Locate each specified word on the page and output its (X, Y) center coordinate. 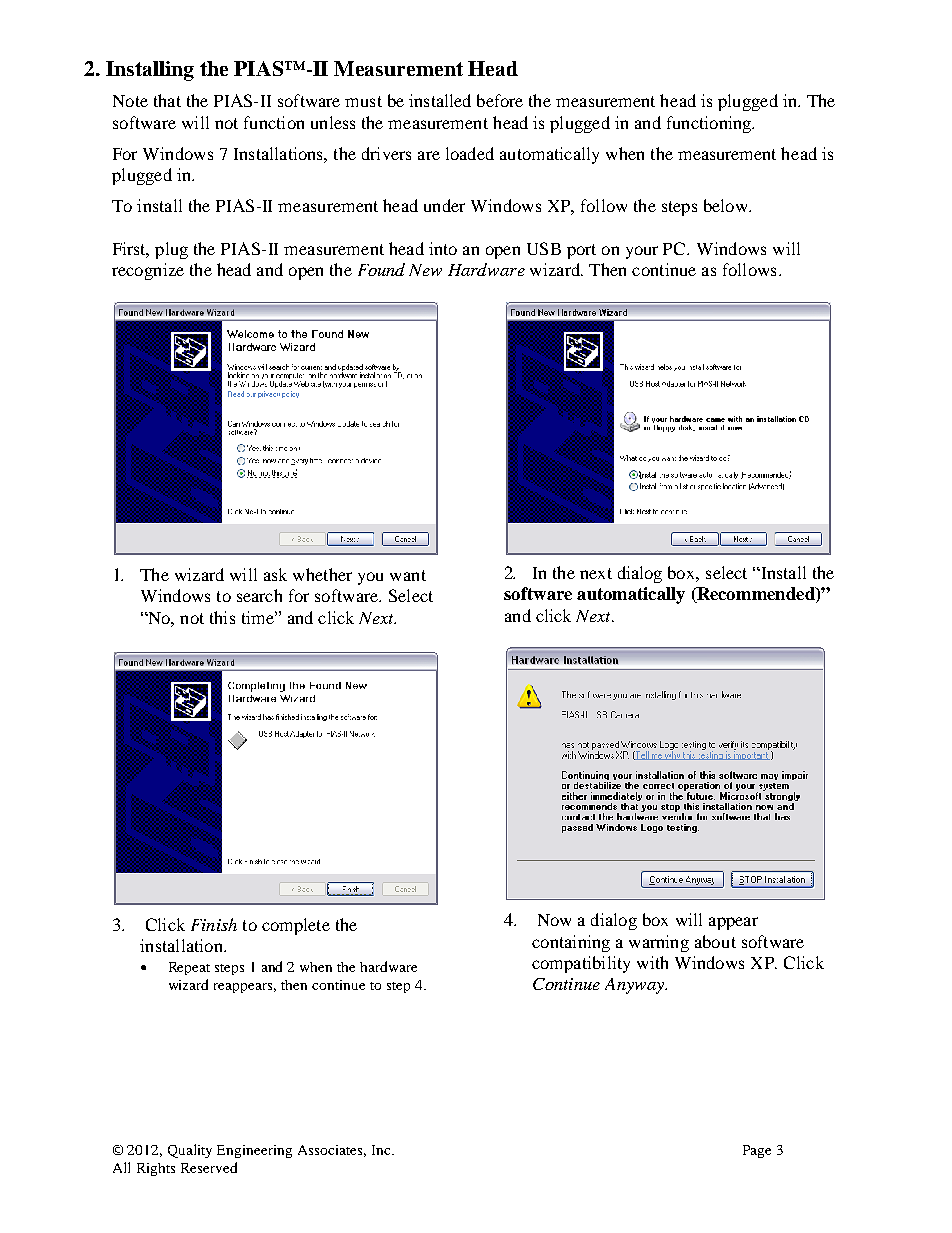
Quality (190, 1151)
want (408, 575)
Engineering (254, 1151)
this (222, 617)
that (167, 100)
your (642, 252)
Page (757, 1151)
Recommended (756, 595)
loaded (470, 153)
